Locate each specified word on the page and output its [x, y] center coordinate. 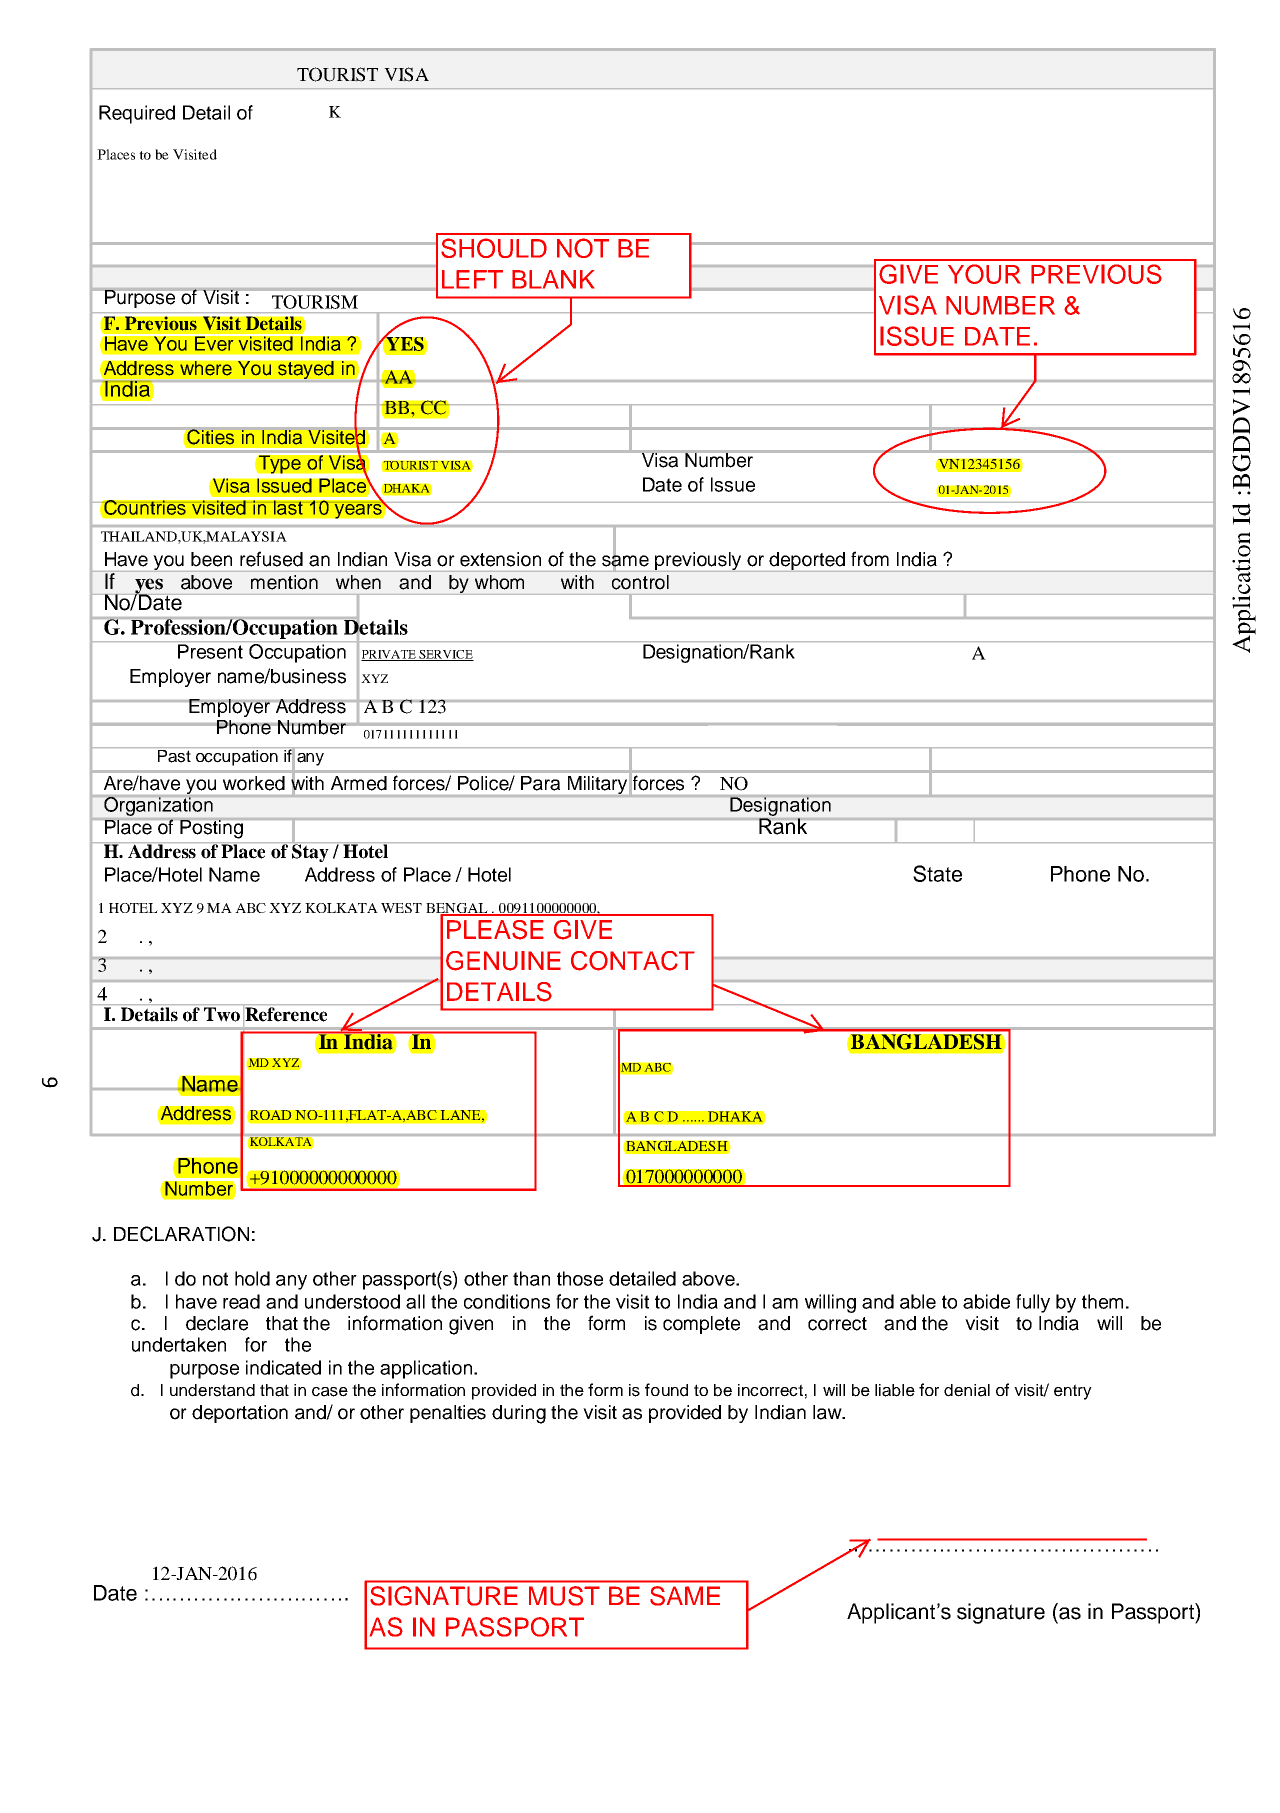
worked [254, 783]
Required [137, 114]
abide [986, 1301]
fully [1033, 1303]
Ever [214, 342]
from [870, 559]
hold [252, 1278]
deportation [240, 1414]
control [640, 582]
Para [540, 783]
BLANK [553, 279]
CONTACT [633, 961]
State [937, 873]
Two [222, 1014]
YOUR [984, 274]
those [580, 1278]
